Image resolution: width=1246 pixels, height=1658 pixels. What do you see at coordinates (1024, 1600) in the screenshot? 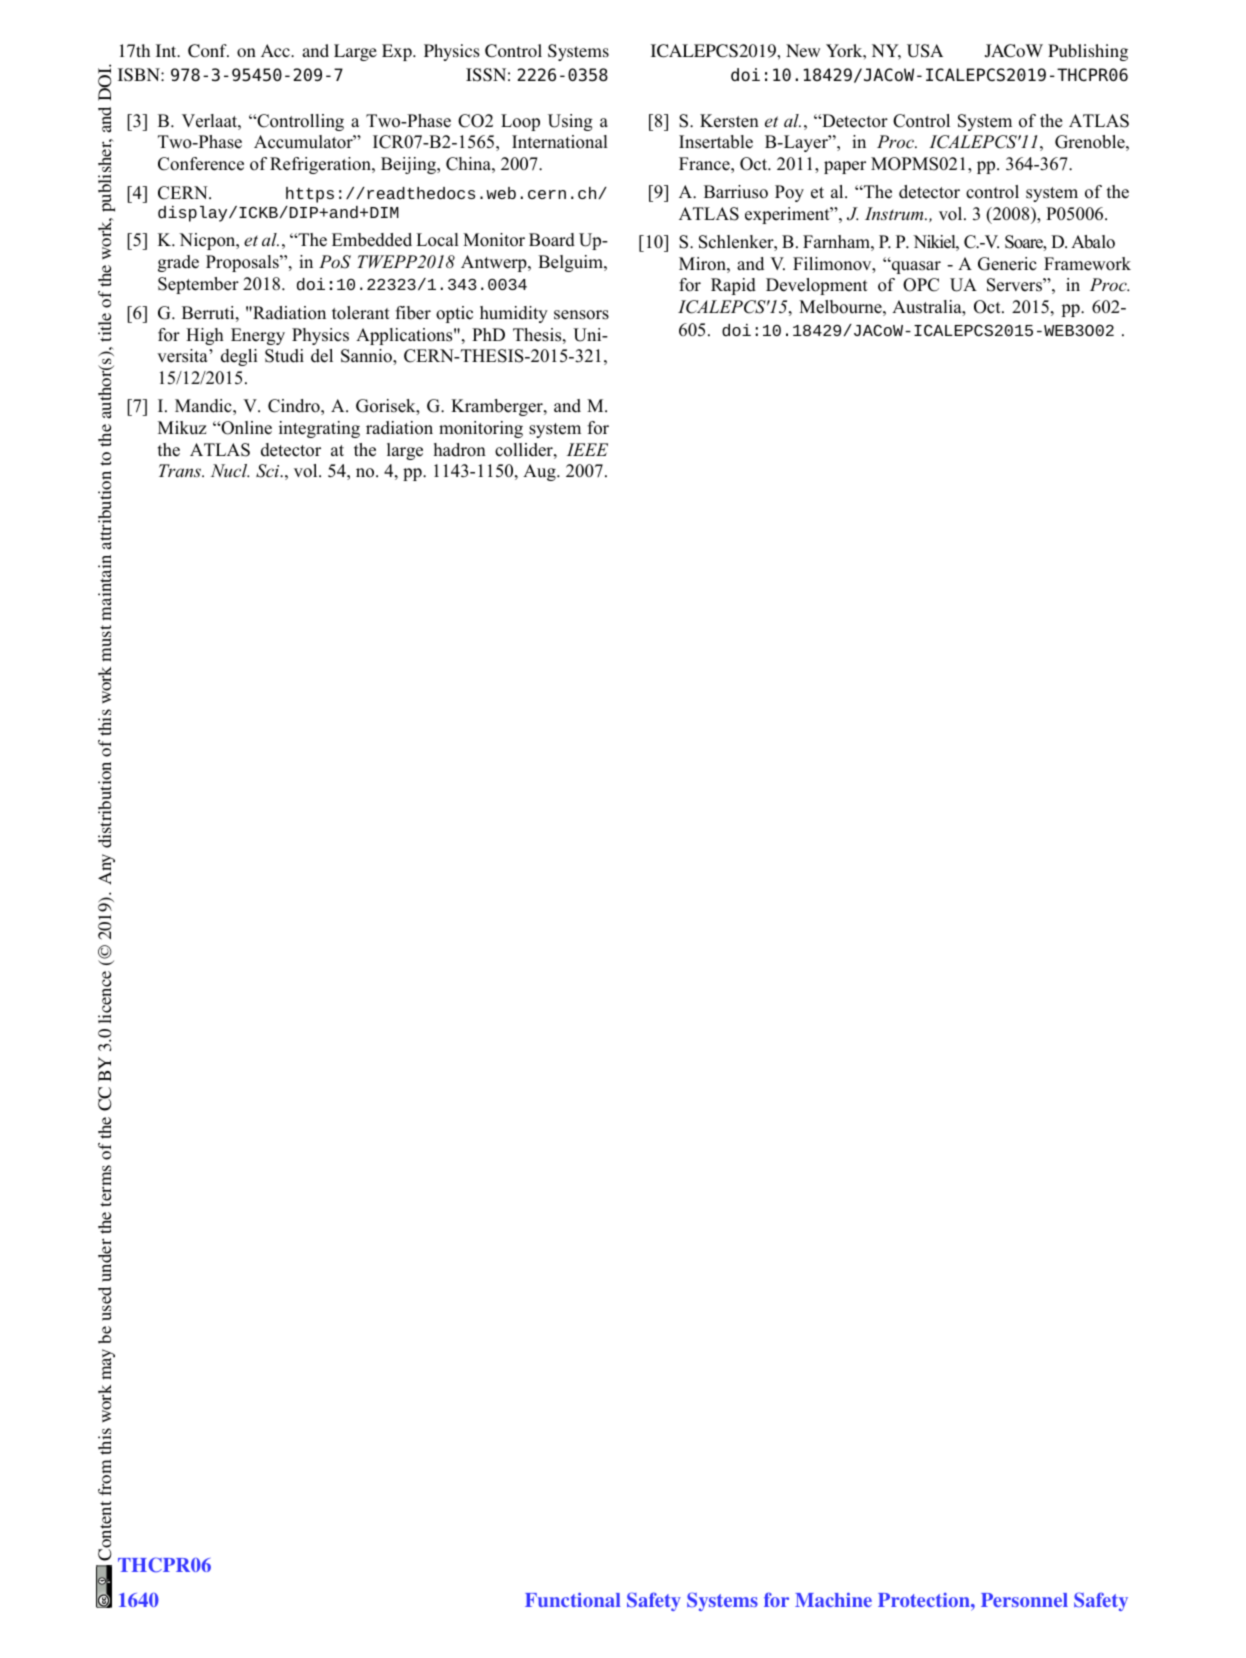
I see `Personnel` at bounding box center [1024, 1600].
